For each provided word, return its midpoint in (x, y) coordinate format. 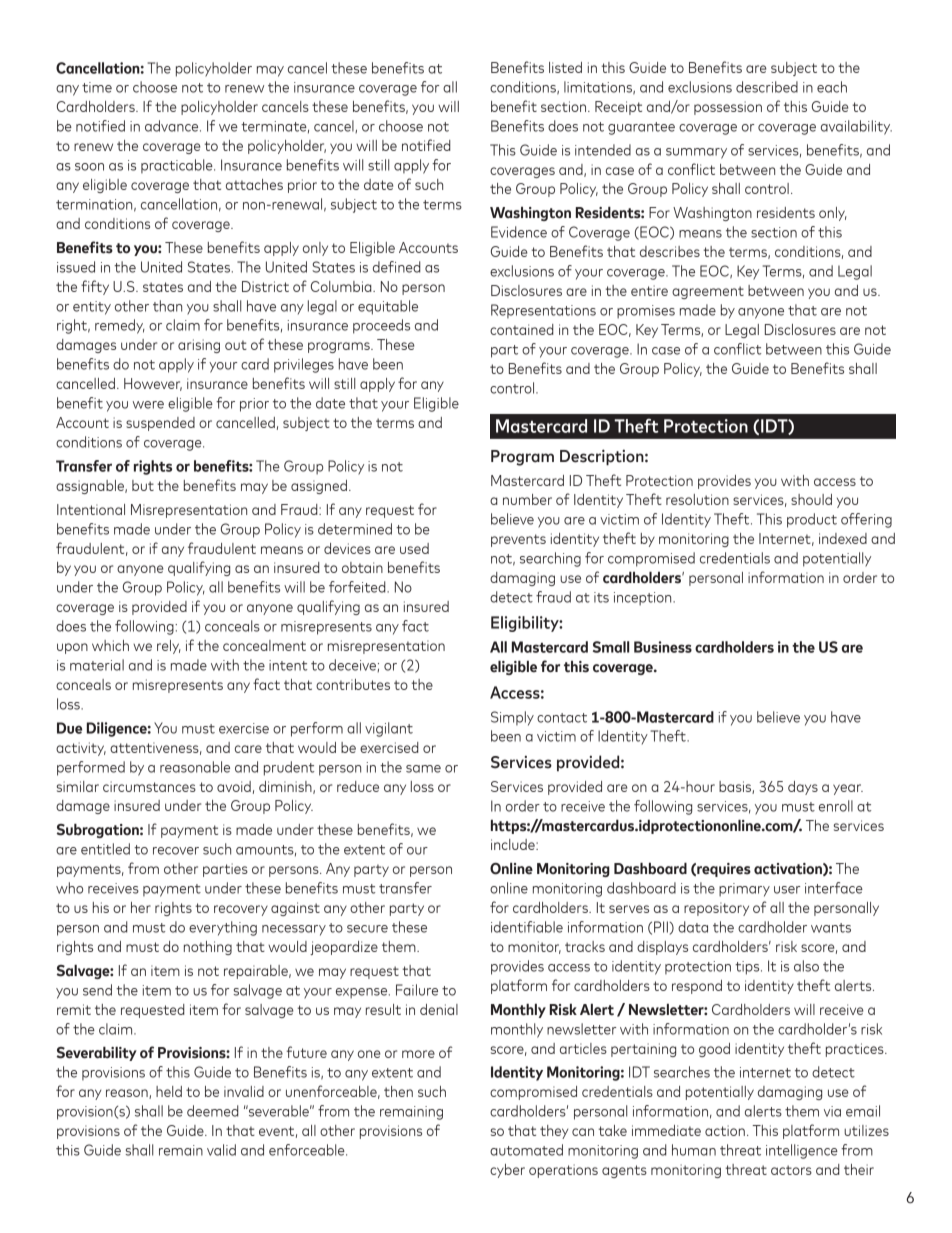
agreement (708, 292)
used (414, 548)
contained (522, 329)
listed (565, 67)
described (767, 87)
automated (526, 1150)
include (514, 844)
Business (663, 647)
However (153, 384)
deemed (213, 1111)
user (787, 890)
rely (169, 647)
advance (173, 126)
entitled (105, 849)
